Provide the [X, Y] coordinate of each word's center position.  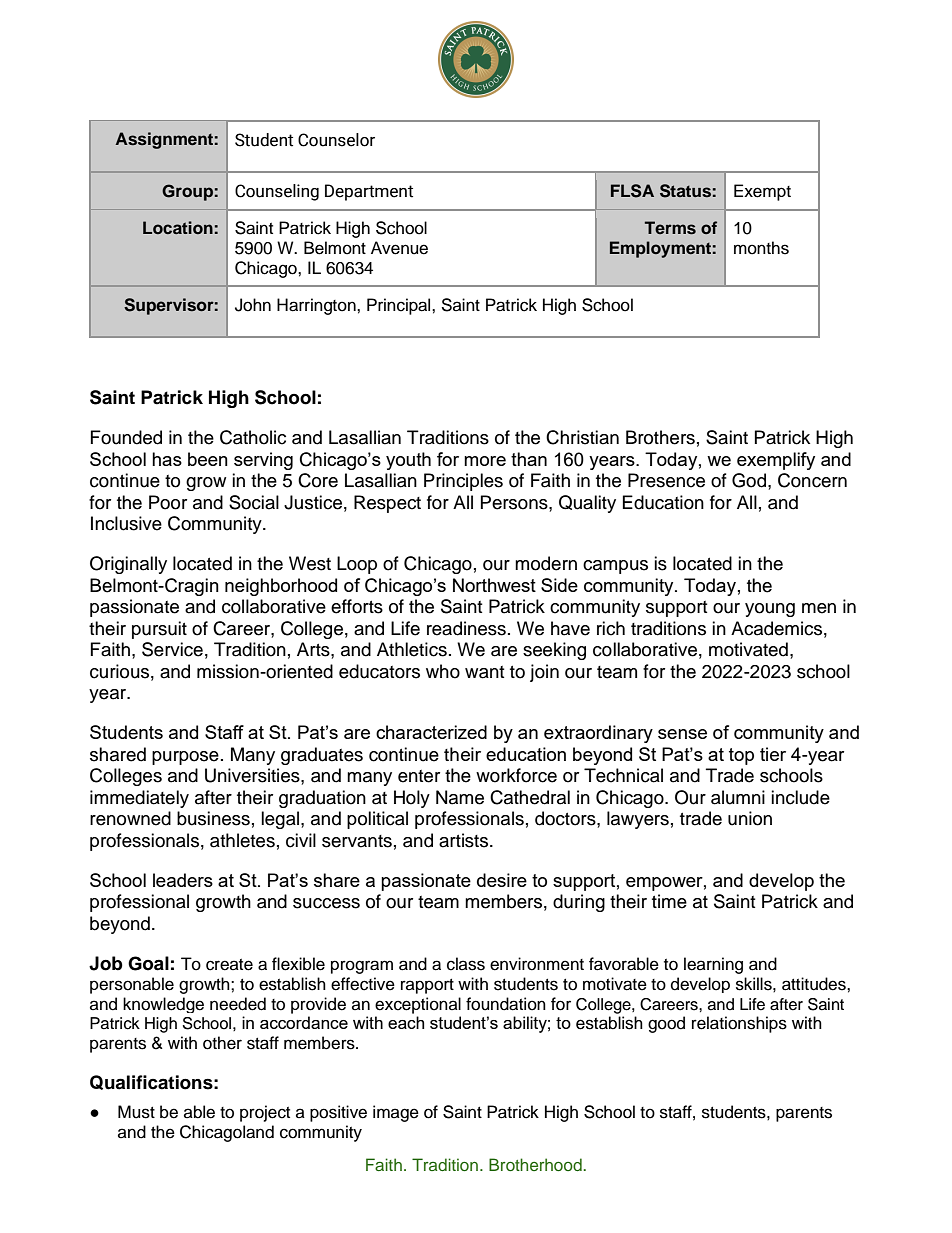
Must [136, 1112]
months [761, 248]
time [669, 901]
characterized [431, 732]
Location [178, 227]
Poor [168, 502]
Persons [515, 502]
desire [502, 880]
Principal [400, 306]
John [253, 305]
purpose [185, 758]
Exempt [762, 192]
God [749, 480]
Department [369, 192]
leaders [183, 880]
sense [682, 734]
